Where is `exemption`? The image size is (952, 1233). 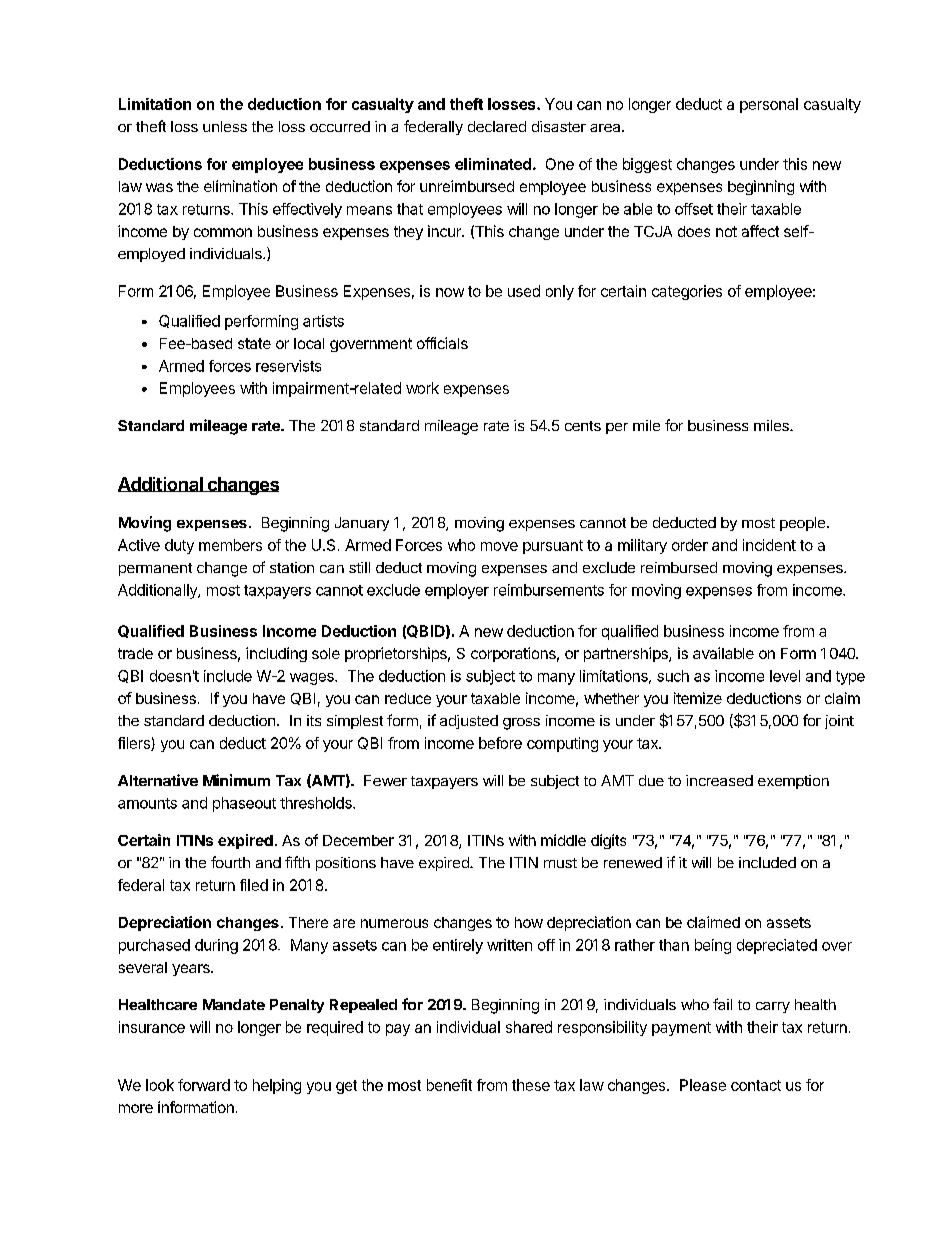
exemption is located at coordinates (793, 782).
